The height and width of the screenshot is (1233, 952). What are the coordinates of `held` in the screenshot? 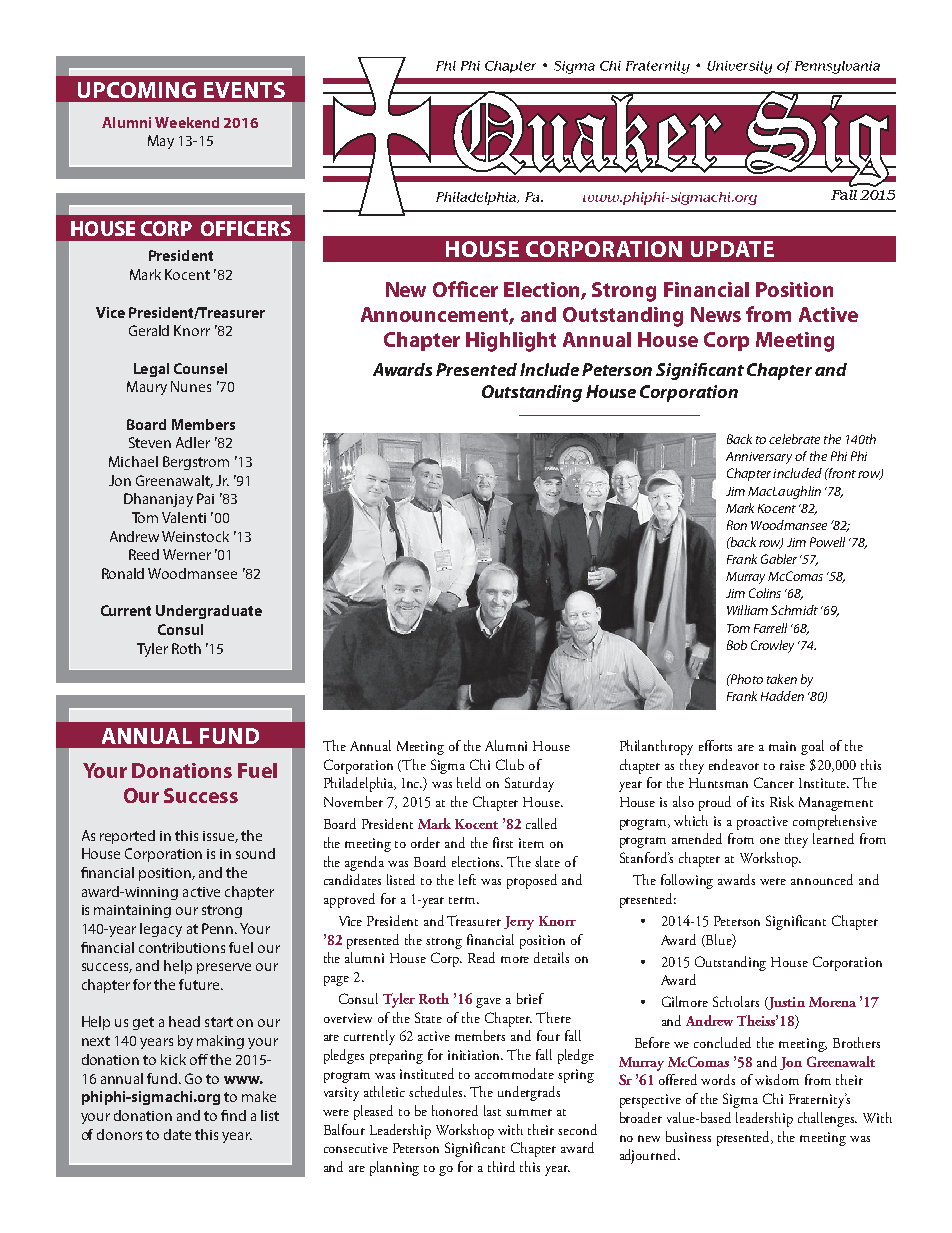 It's located at (469, 782).
